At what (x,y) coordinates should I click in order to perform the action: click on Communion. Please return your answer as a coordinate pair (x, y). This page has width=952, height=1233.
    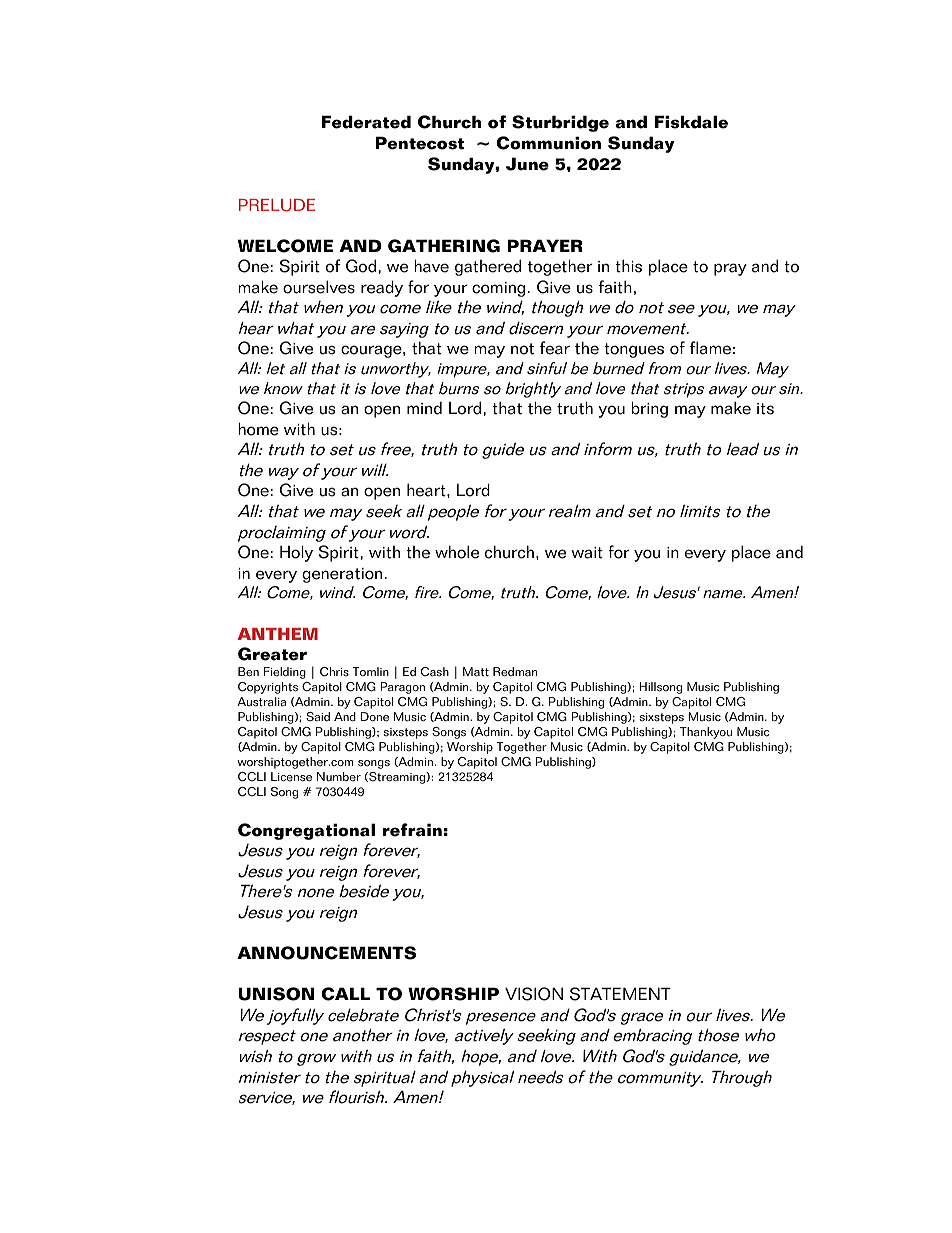
    Looking at the image, I should click on (548, 143).
